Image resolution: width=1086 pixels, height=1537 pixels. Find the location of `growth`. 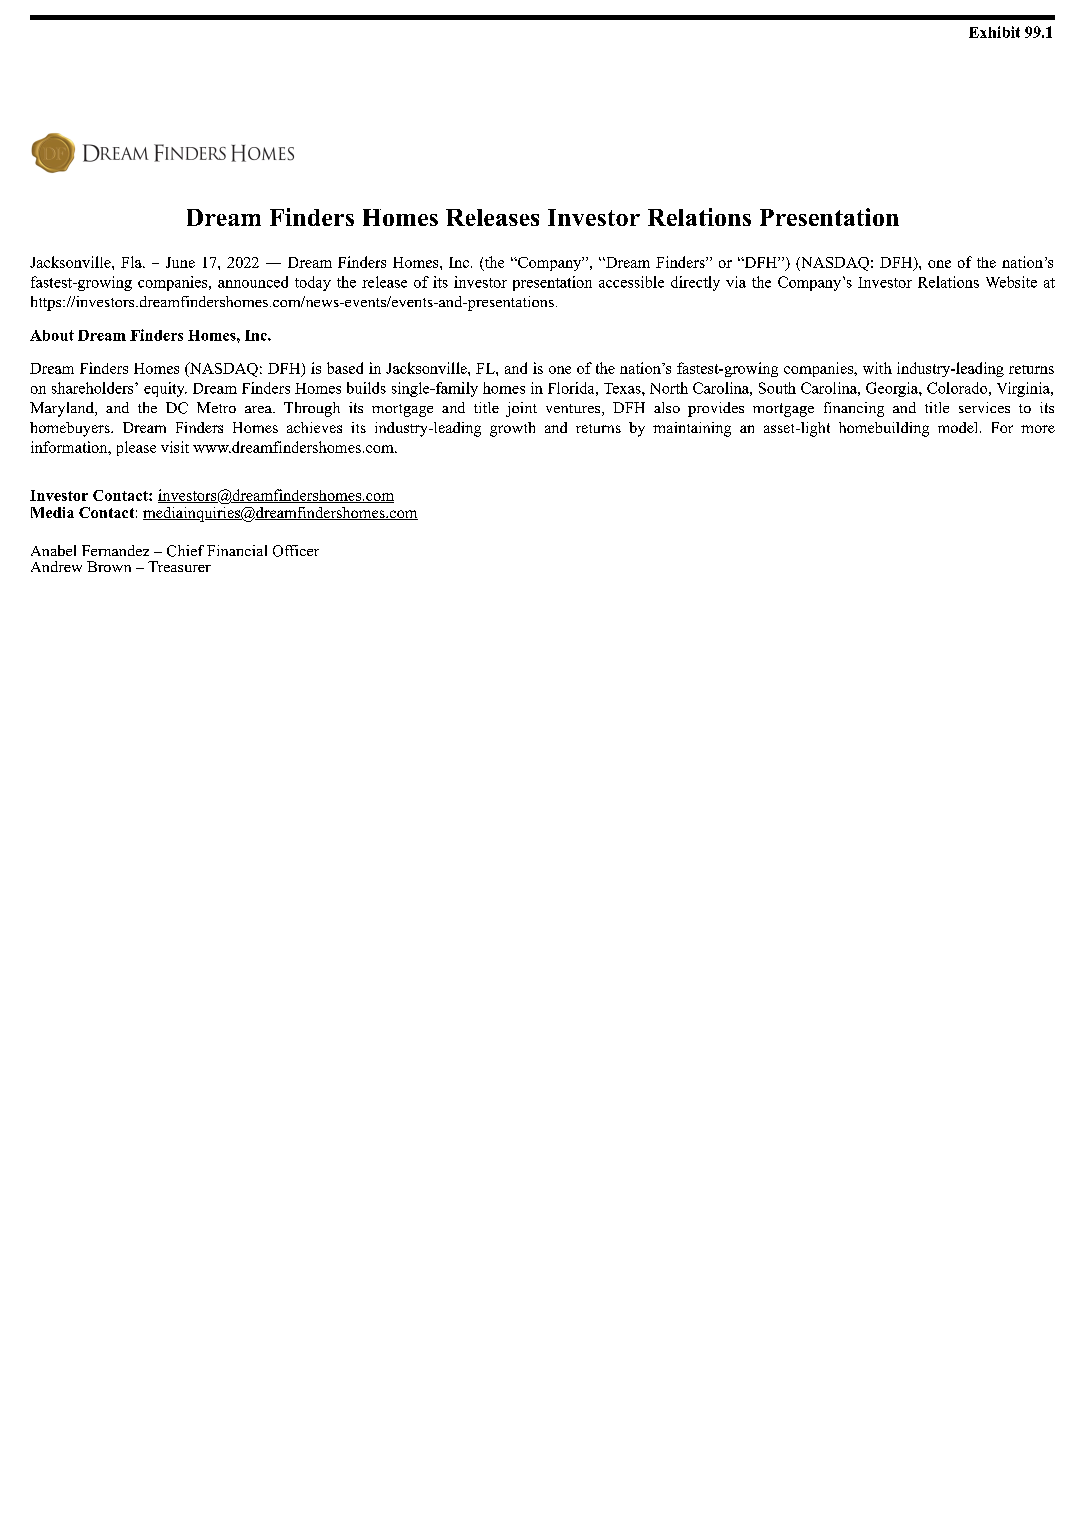

growth is located at coordinates (512, 429).
